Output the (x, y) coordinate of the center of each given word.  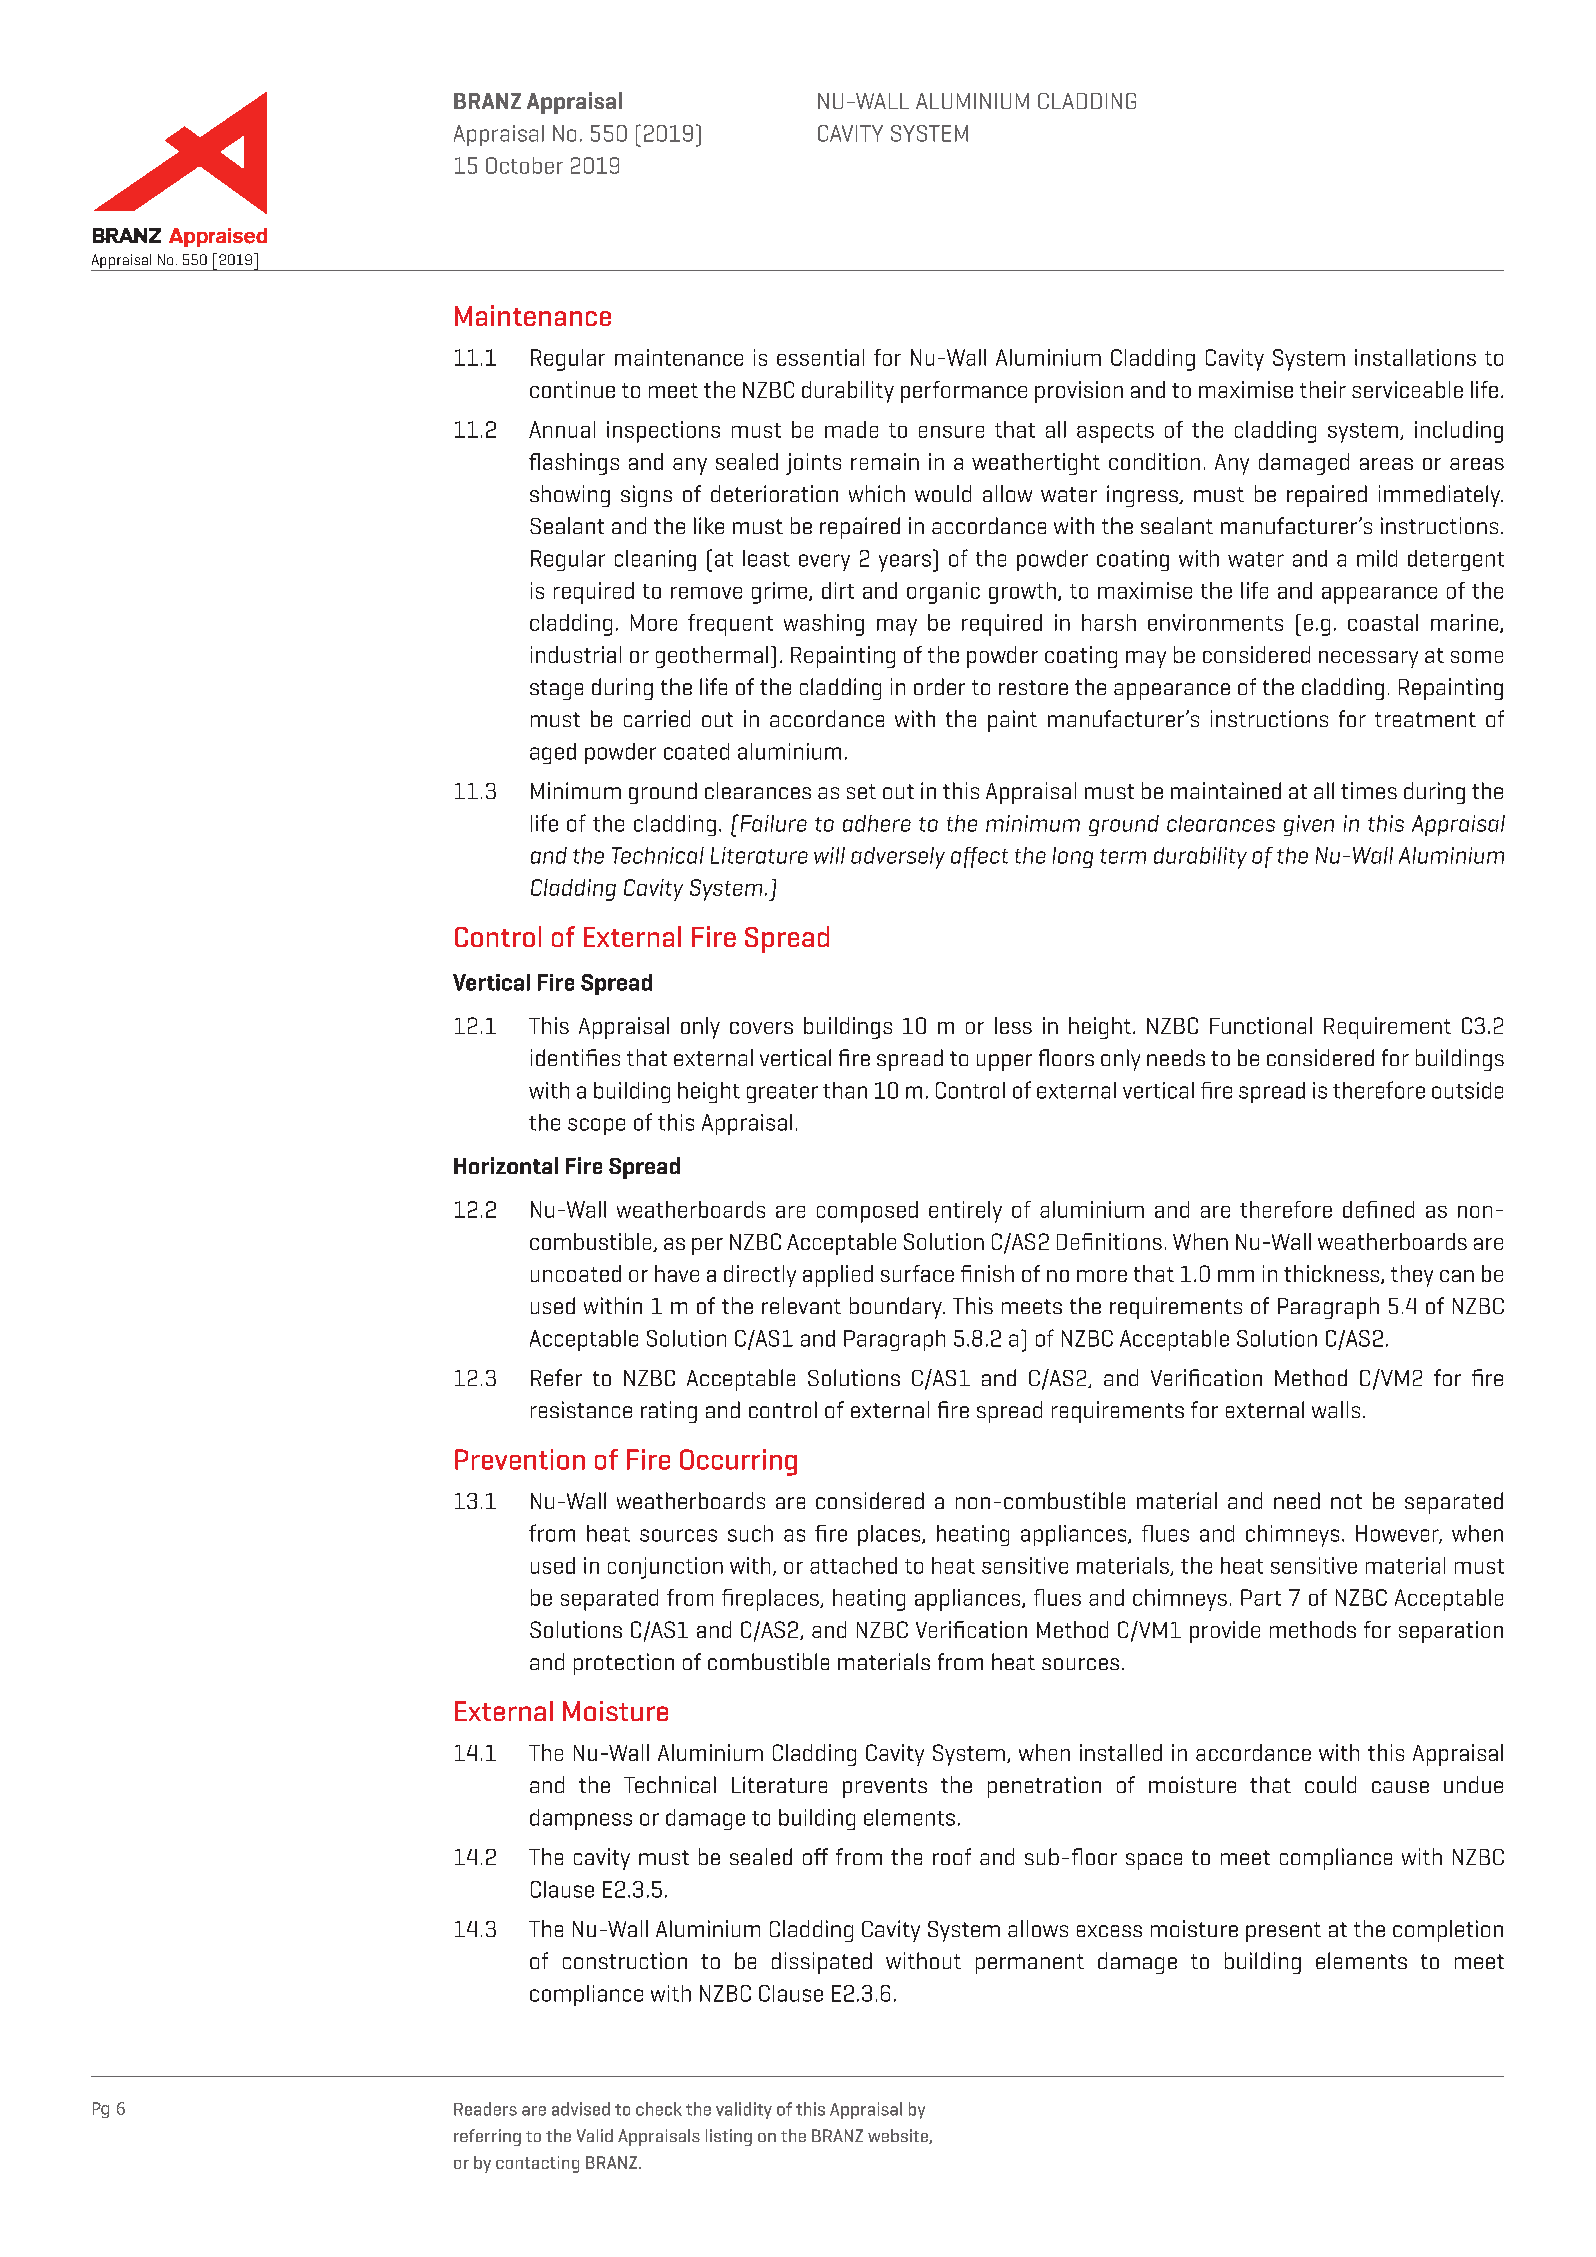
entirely (965, 1212)
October (524, 165)
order (939, 686)
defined (1378, 1209)
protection (624, 1664)
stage (556, 690)
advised (581, 2109)
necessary (1368, 659)
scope (596, 1126)
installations (1415, 357)
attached (853, 1565)
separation (1451, 1632)
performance (964, 392)
